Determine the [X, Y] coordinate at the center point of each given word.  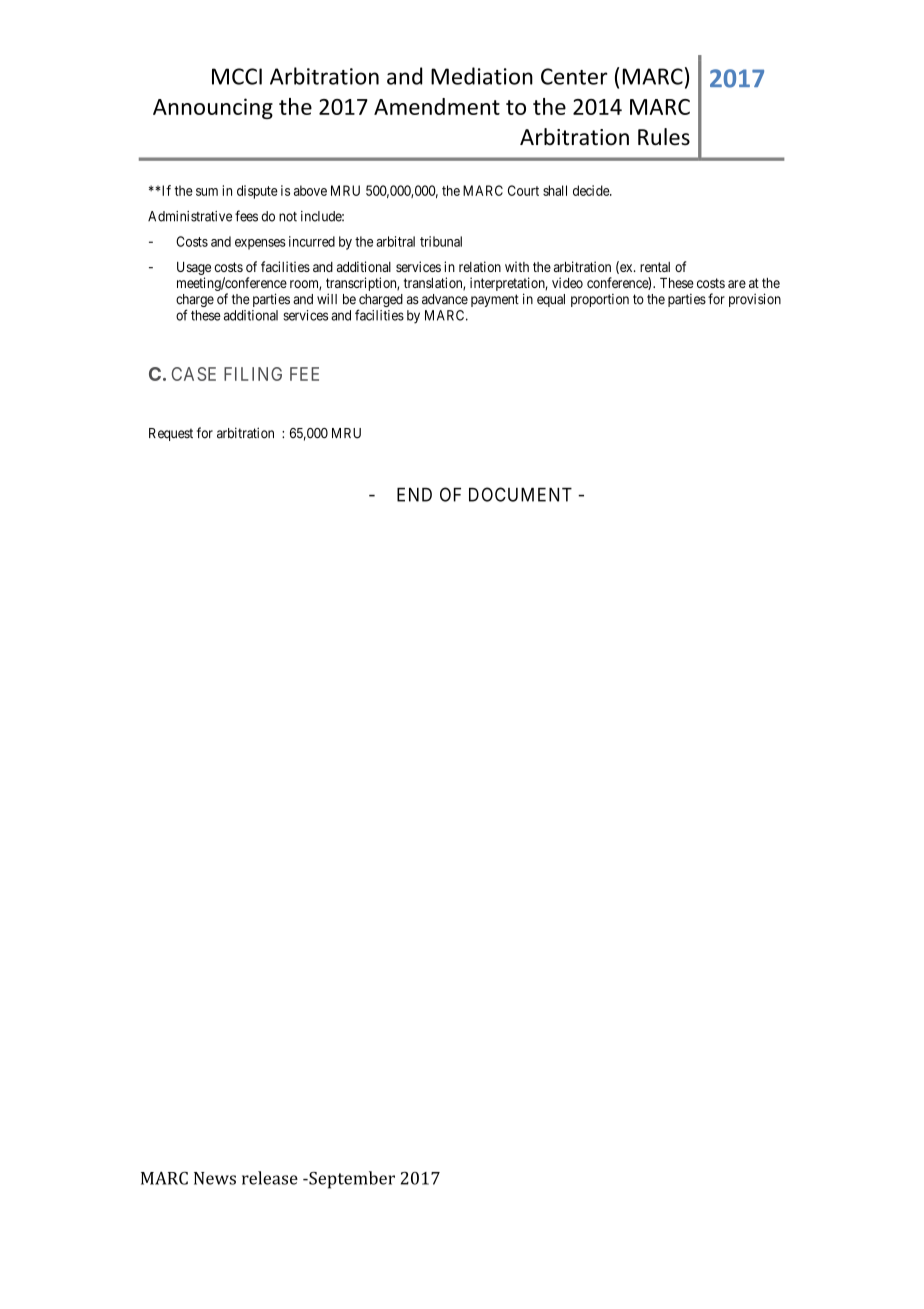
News [215, 1178]
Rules [664, 137]
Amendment [437, 106]
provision [755, 300]
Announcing [213, 108]
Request [171, 434]
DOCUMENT [520, 494]
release [270, 1178]
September [351, 1180]
